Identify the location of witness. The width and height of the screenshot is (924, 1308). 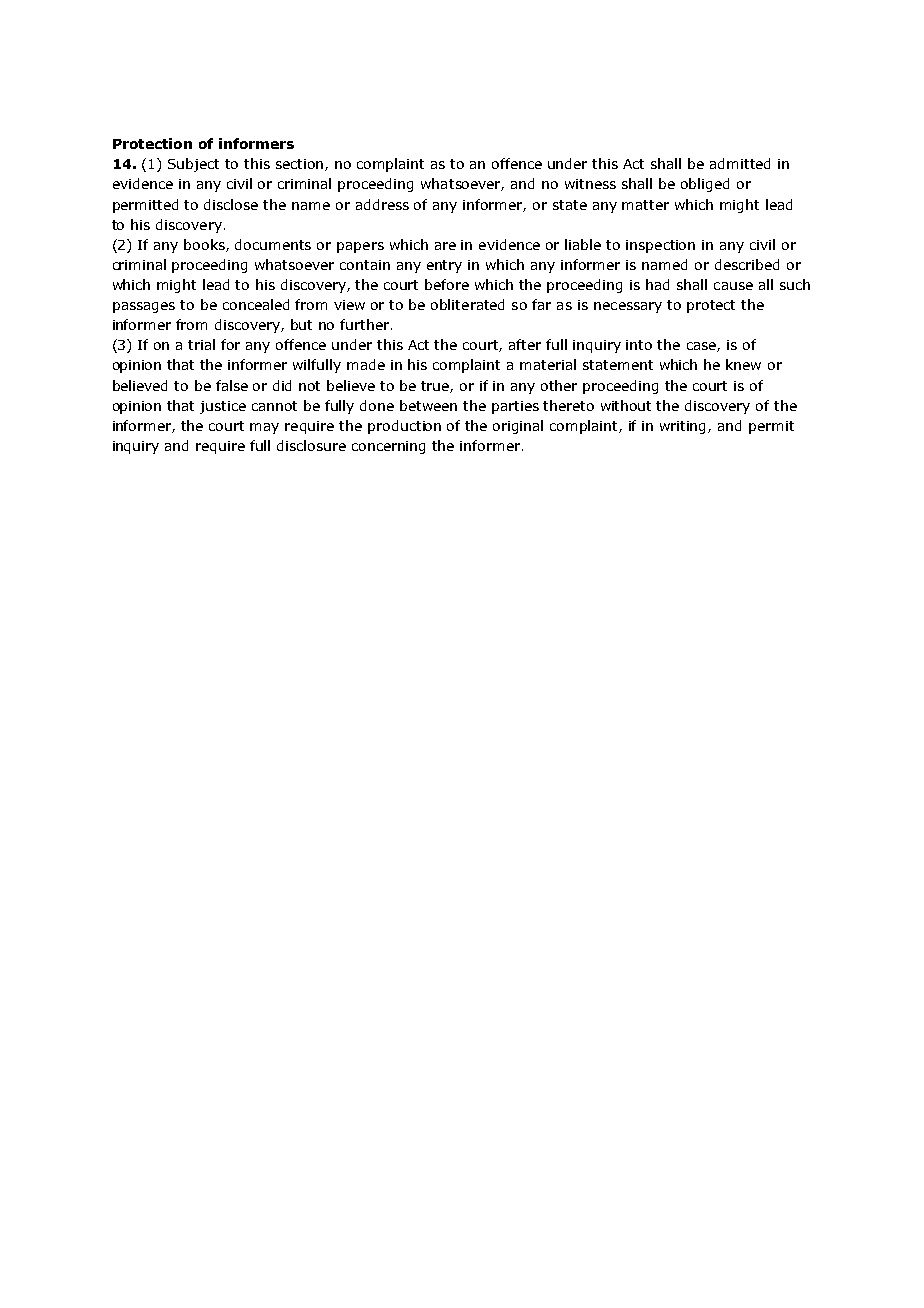
(590, 184).
